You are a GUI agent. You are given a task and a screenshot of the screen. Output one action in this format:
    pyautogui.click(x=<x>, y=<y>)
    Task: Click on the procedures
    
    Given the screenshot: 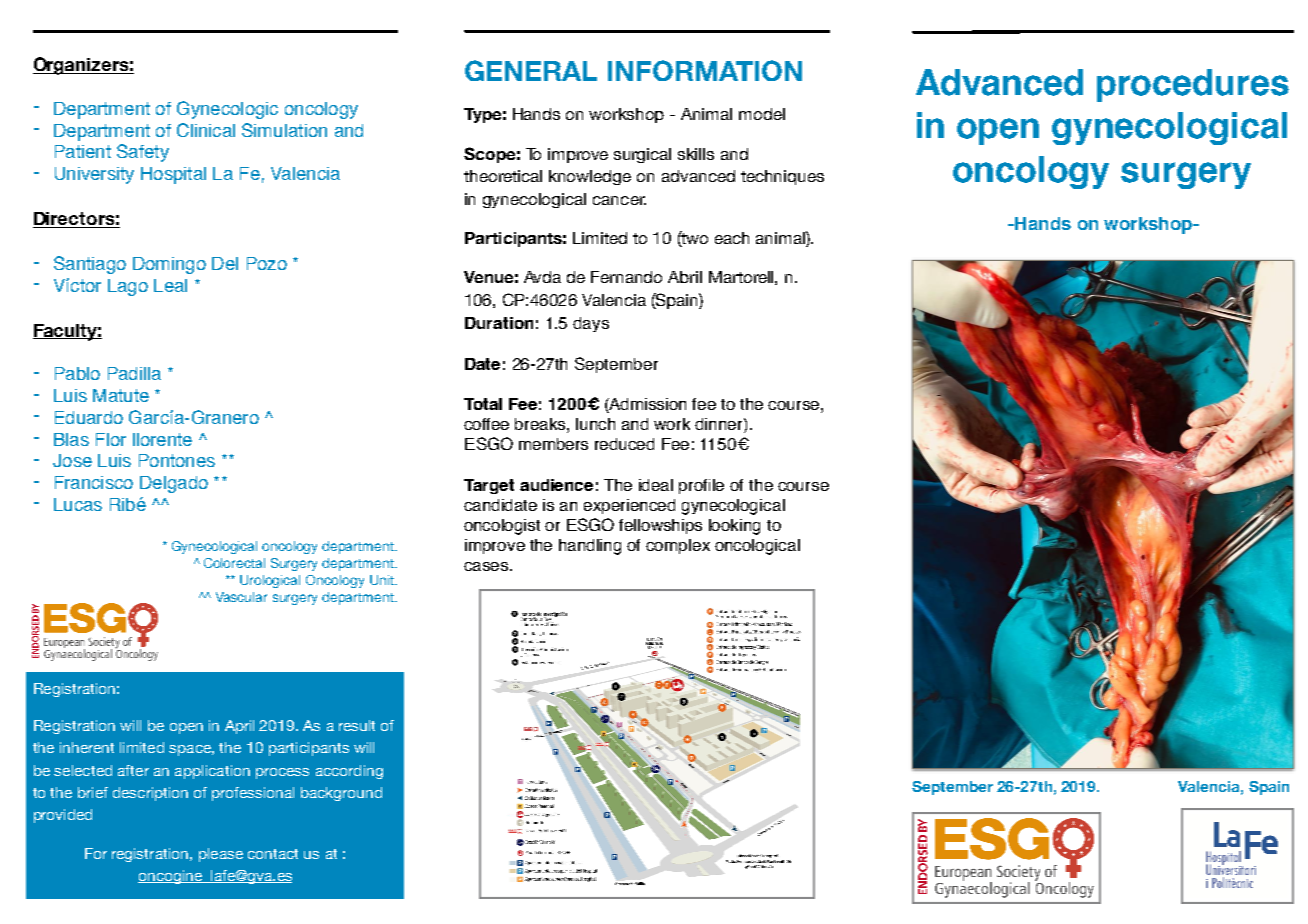 What is the action you would take?
    pyautogui.click(x=1193, y=85)
